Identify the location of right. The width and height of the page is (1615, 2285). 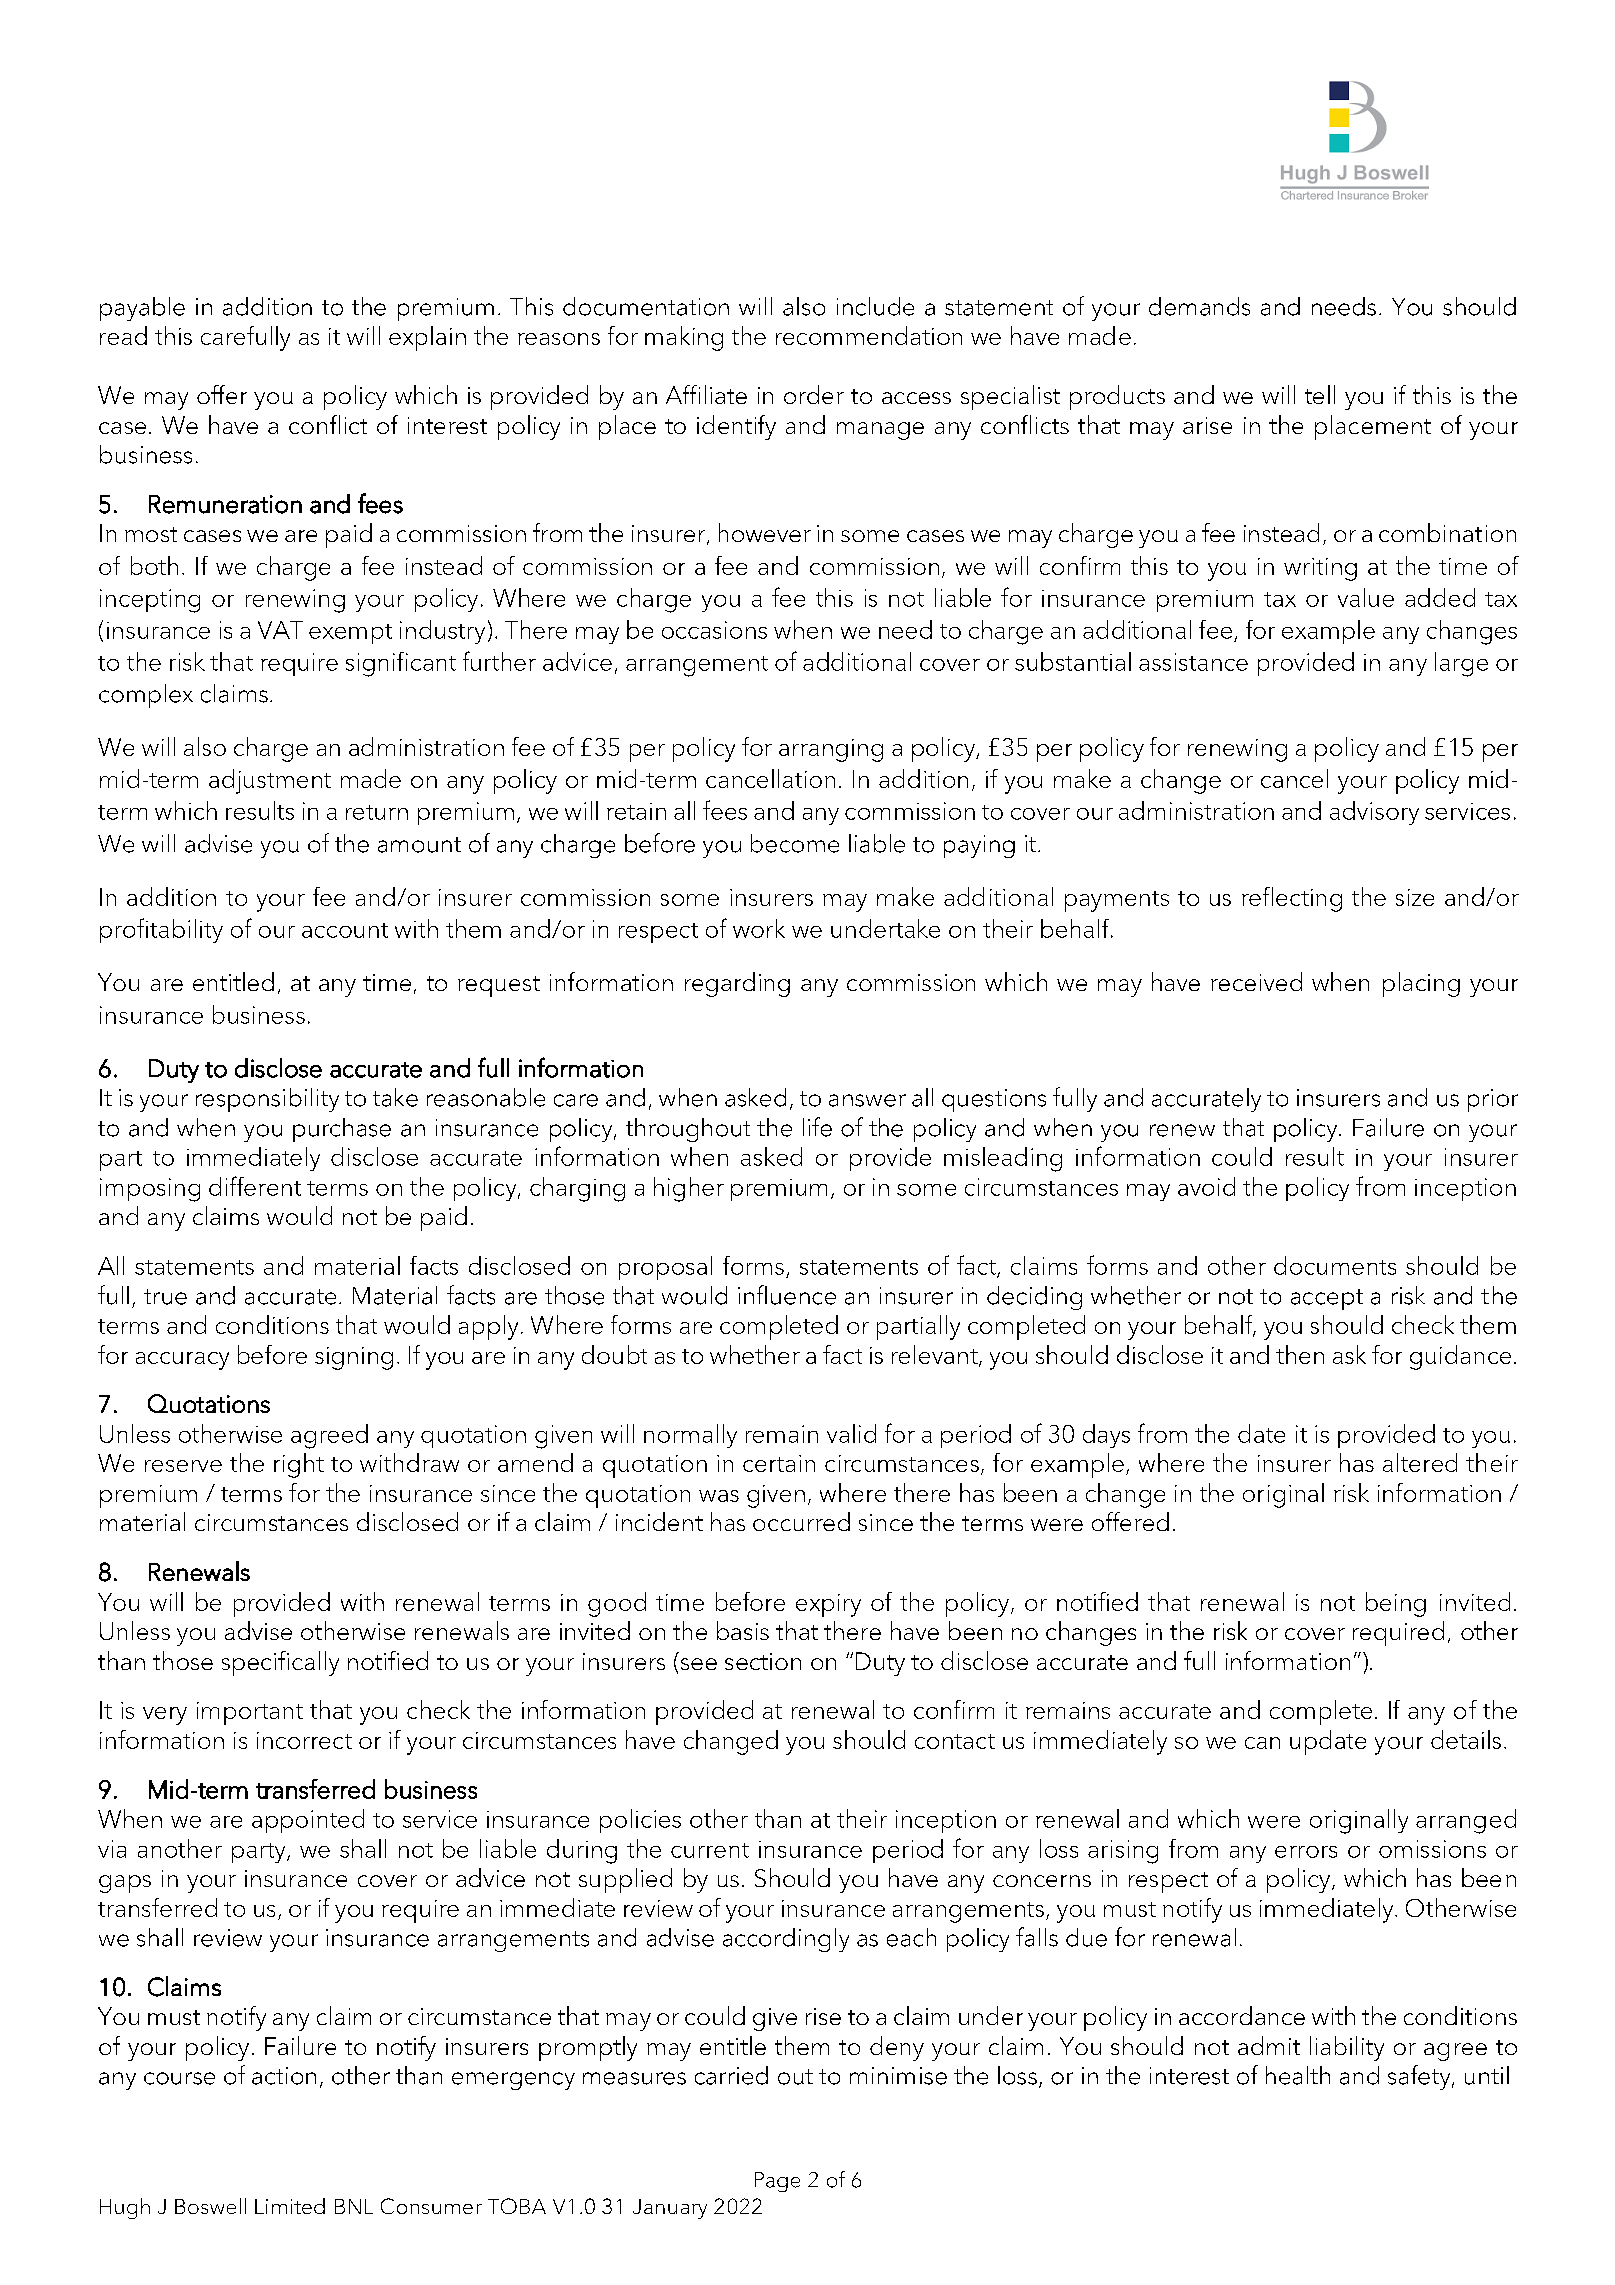
(299, 1465).
